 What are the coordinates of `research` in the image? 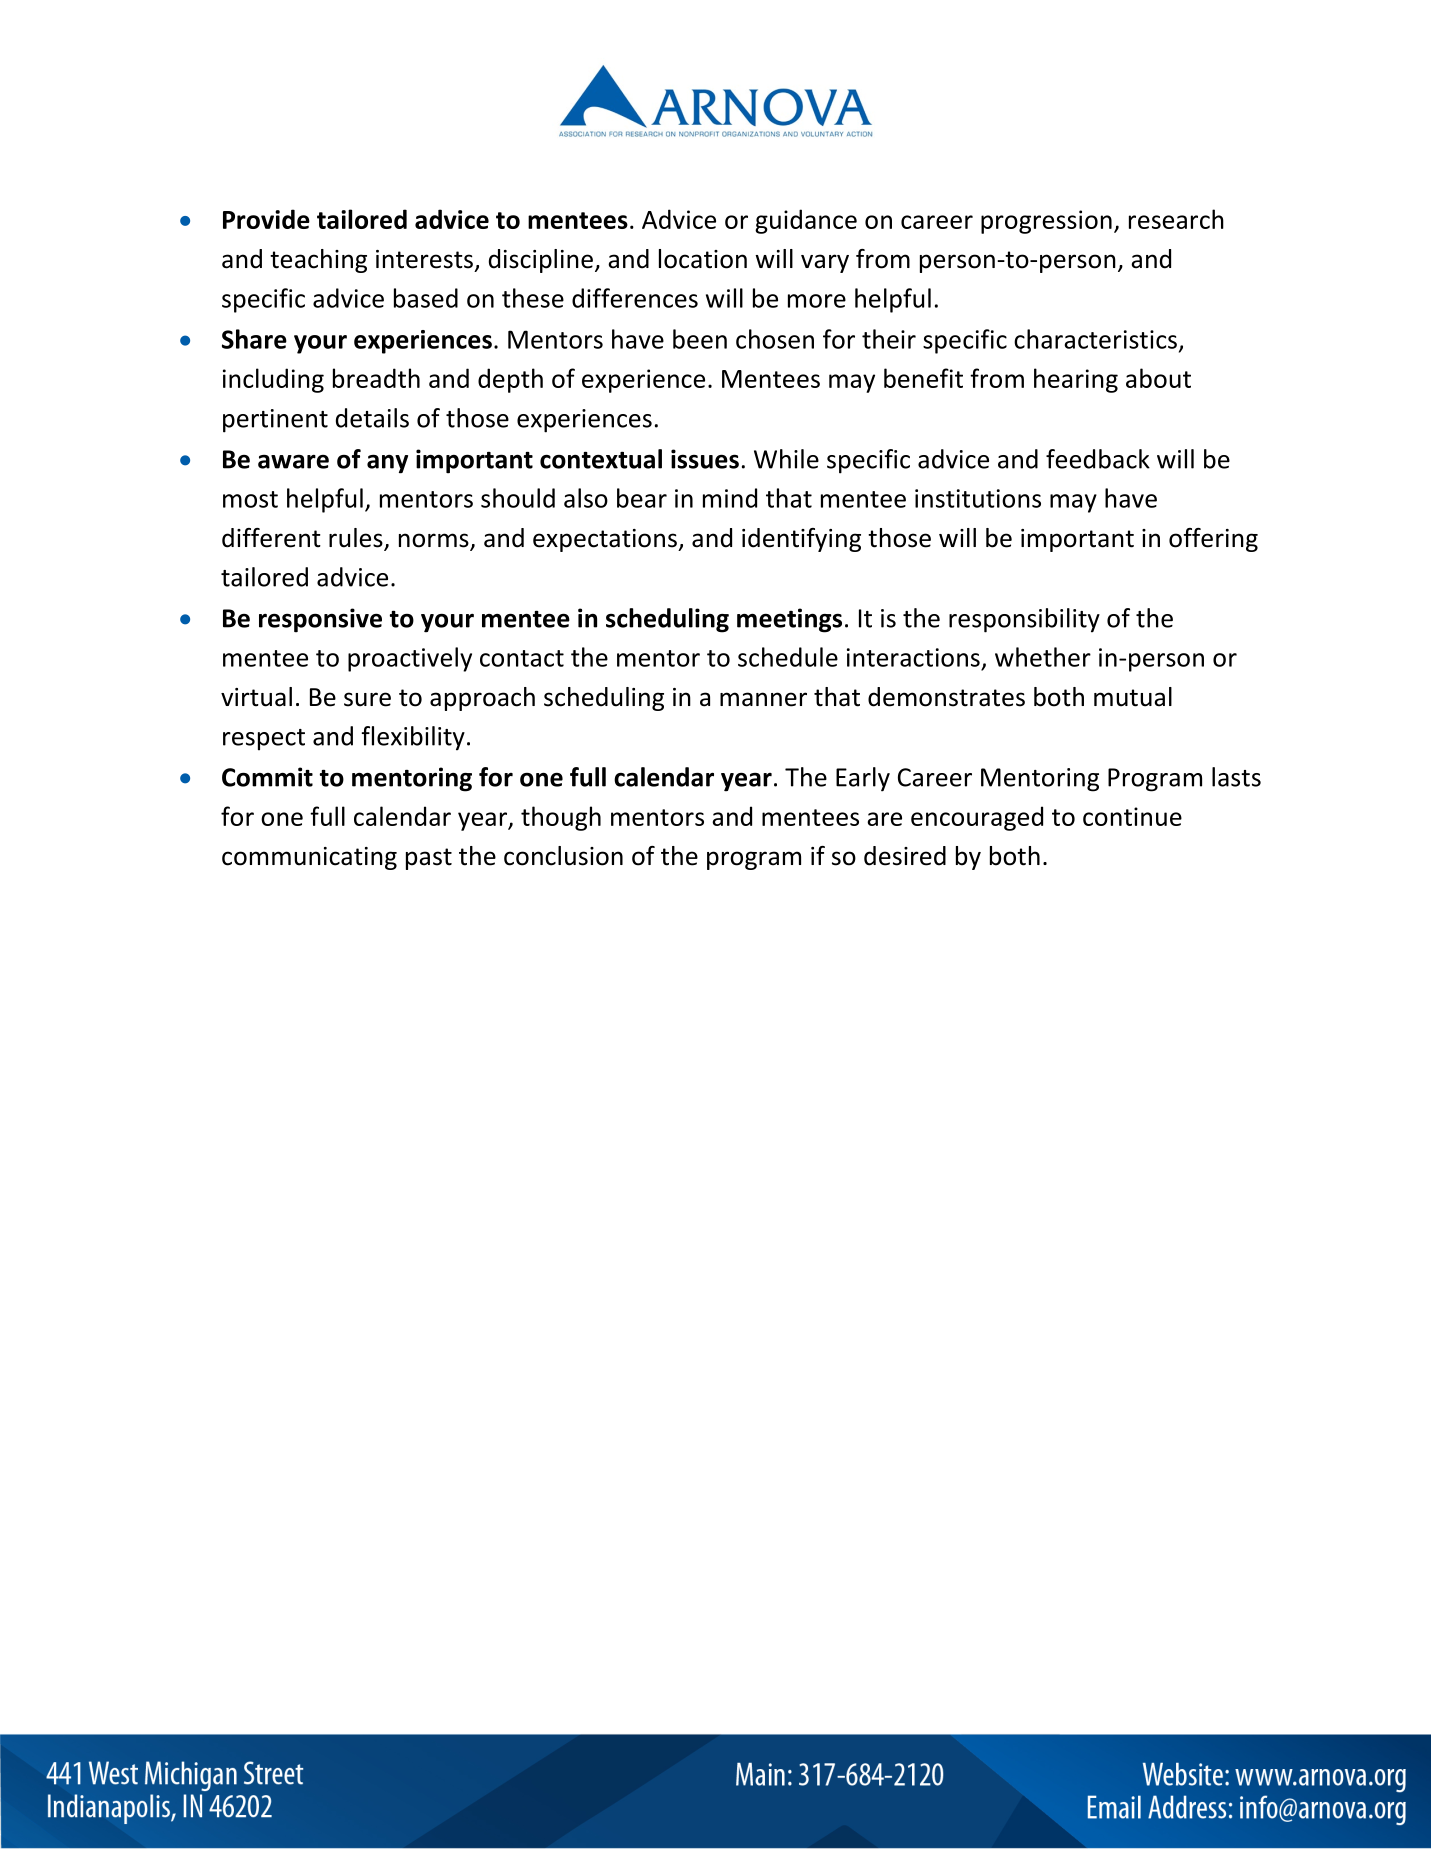 It's located at (1176, 219).
